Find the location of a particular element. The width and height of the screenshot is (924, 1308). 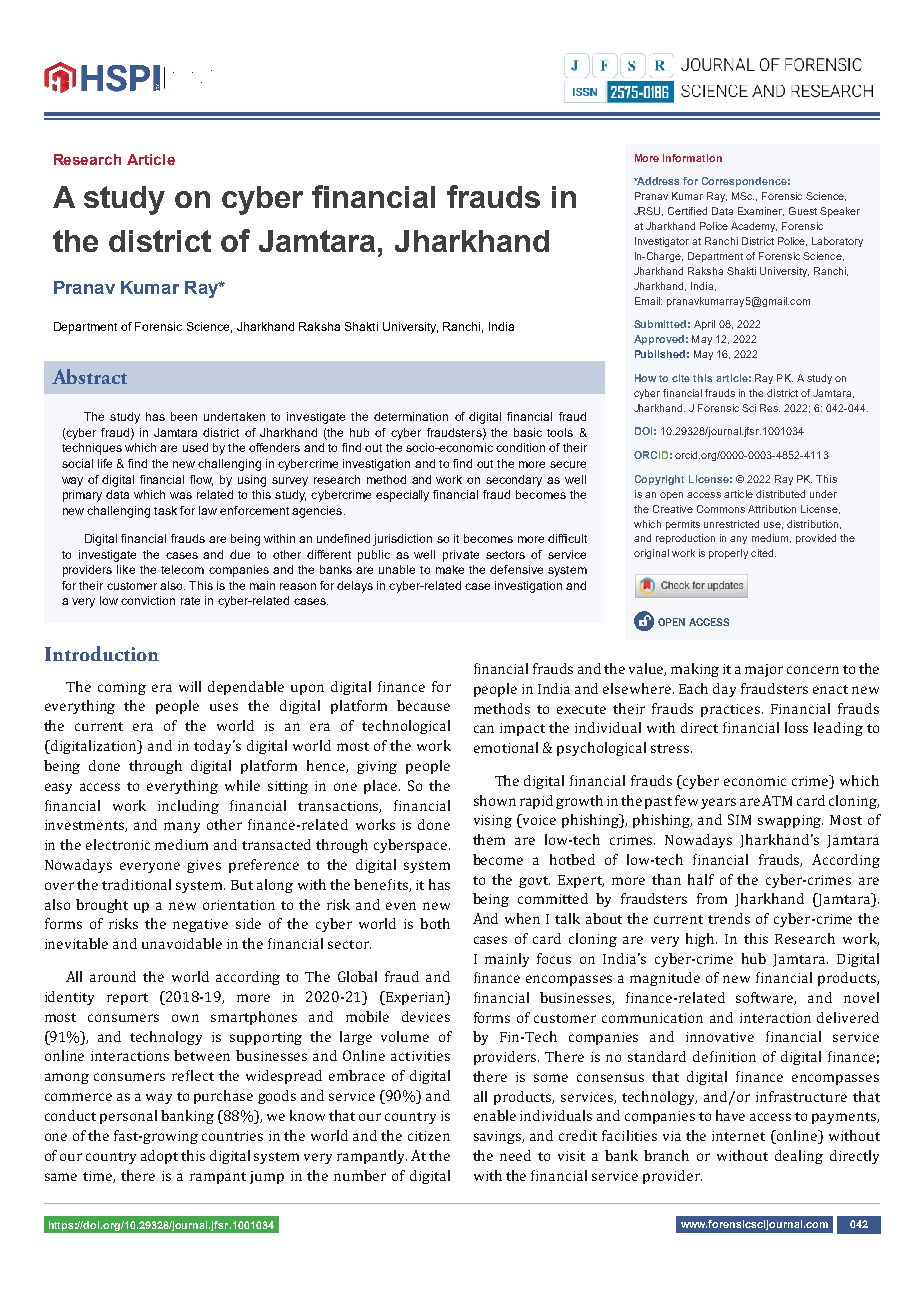

Examiner is located at coordinates (761, 211).
